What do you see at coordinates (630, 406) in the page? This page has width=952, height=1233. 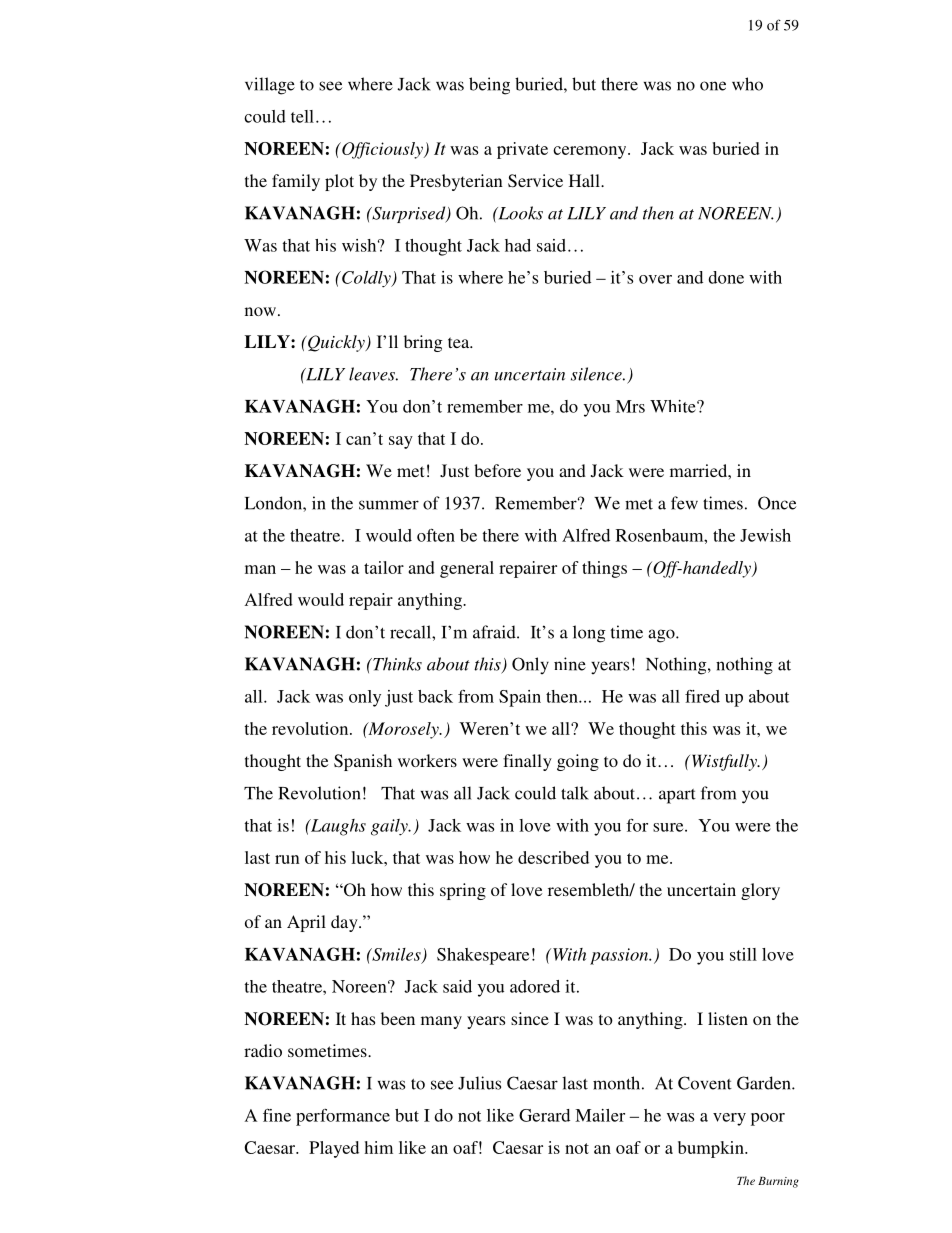 I see `Mrs` at bounding box center [630, 406].
